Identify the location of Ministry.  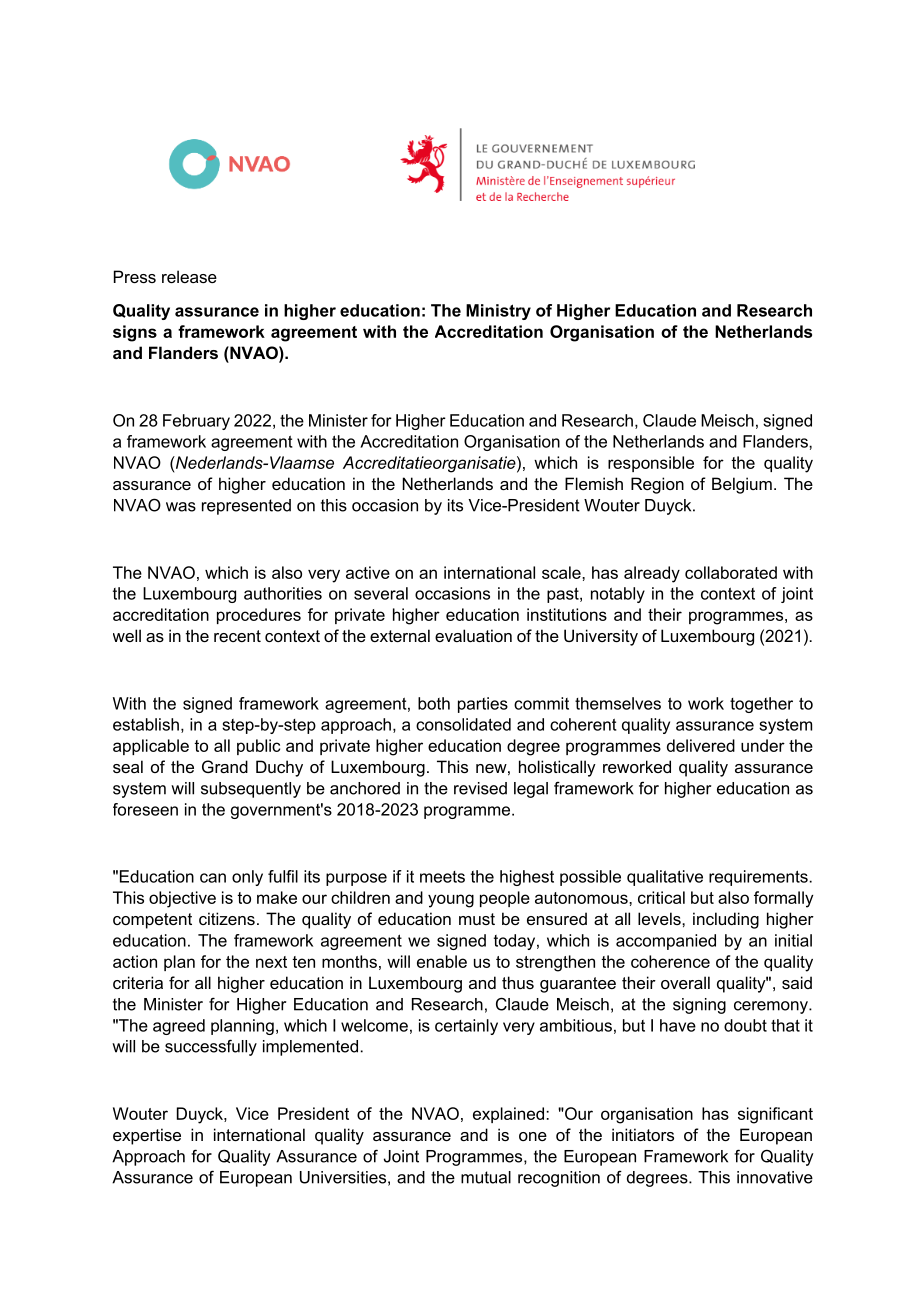
(498, 312).
